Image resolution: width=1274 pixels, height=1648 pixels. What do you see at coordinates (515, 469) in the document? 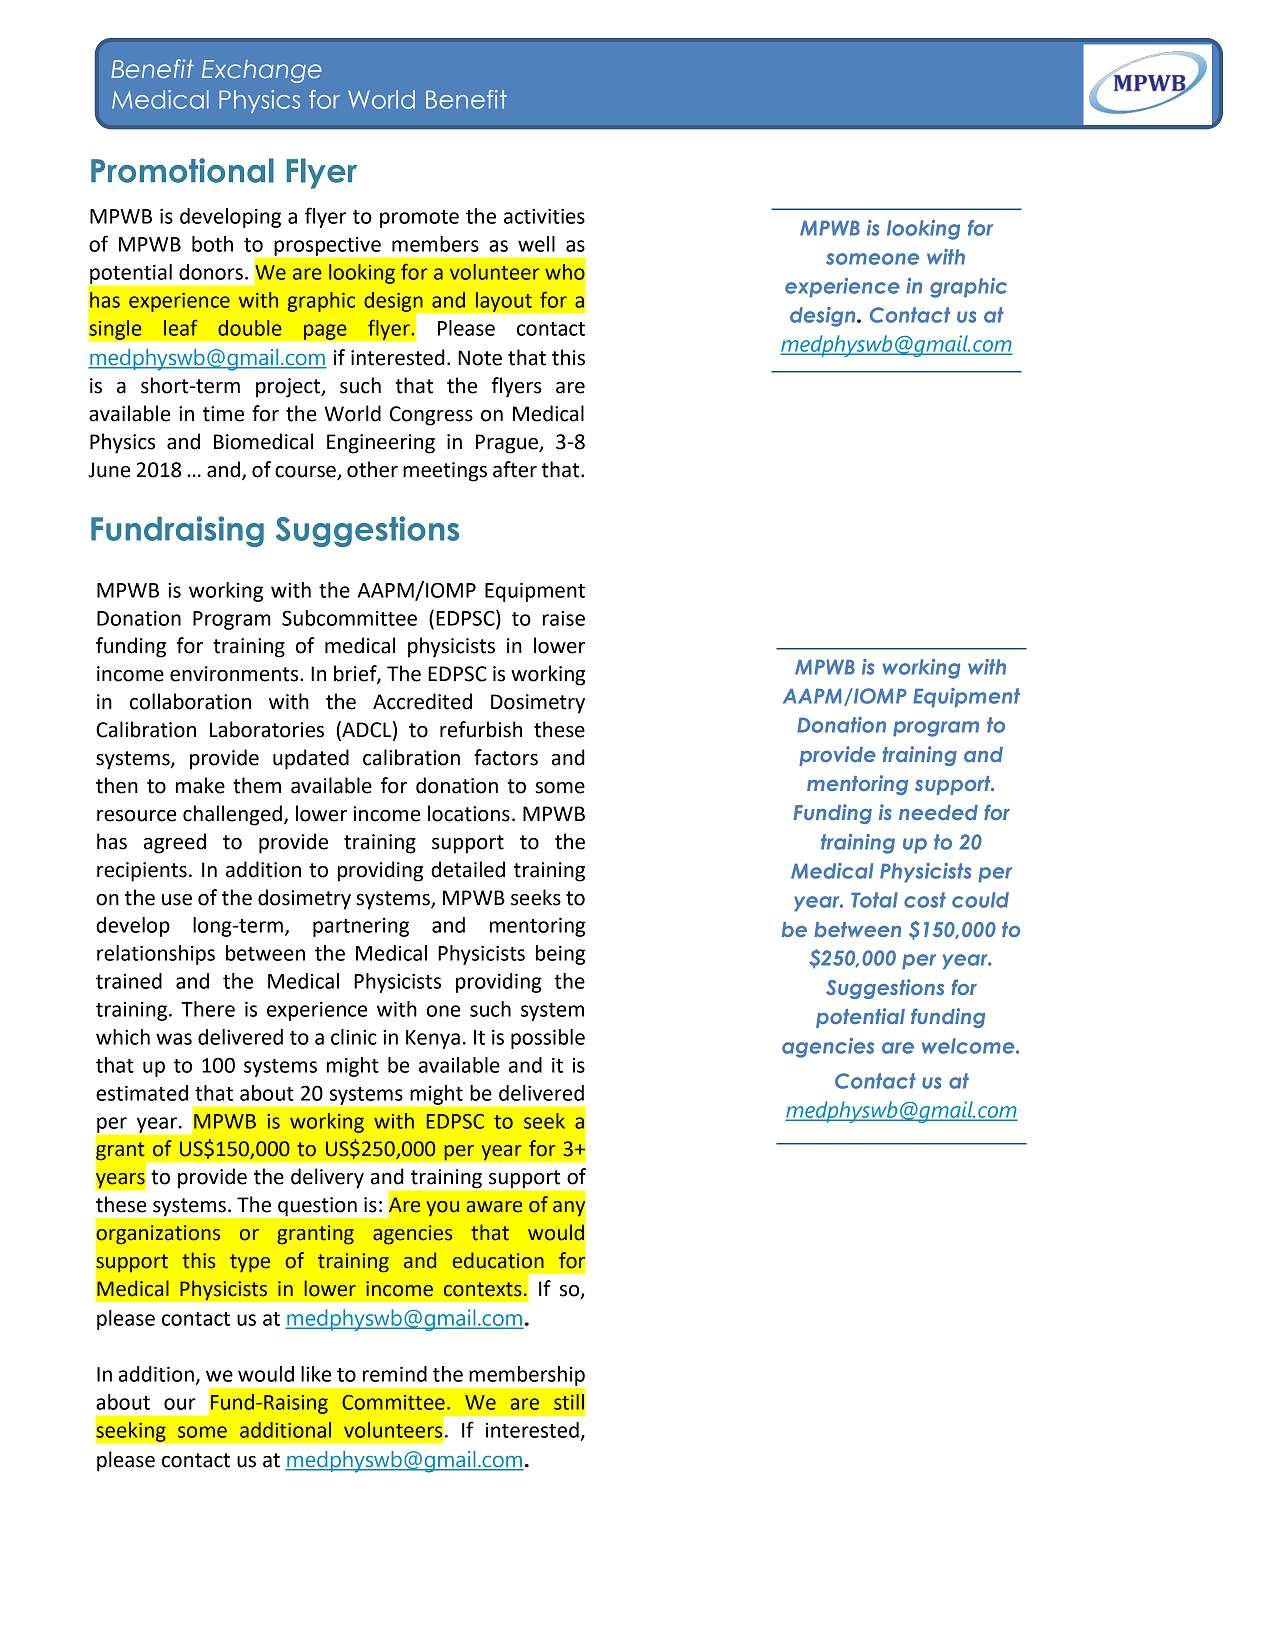
I see `after` at bounding box center [515, 469].
